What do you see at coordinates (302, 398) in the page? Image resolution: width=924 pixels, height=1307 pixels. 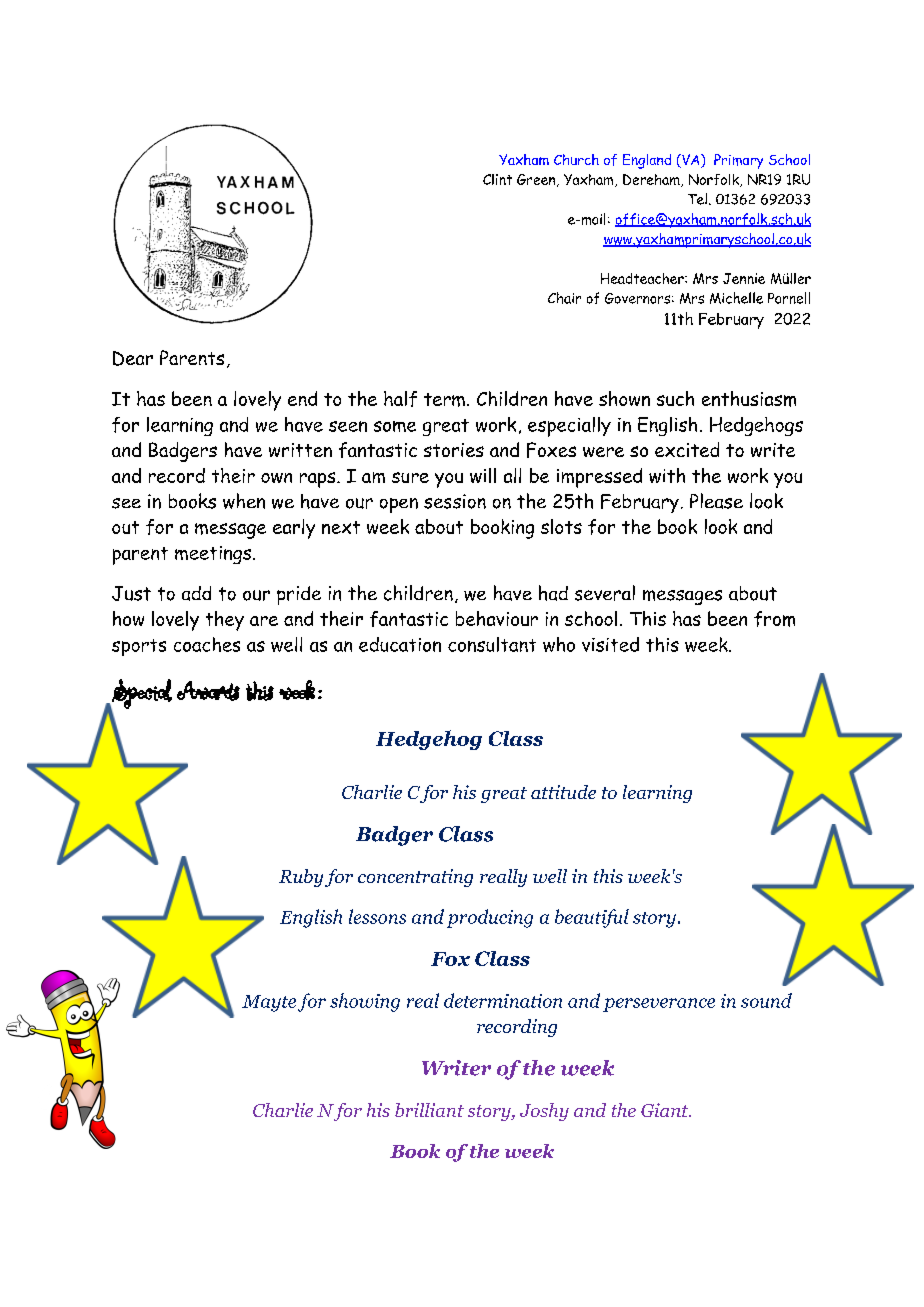 I see `end` at bounding box center [302, 398].
